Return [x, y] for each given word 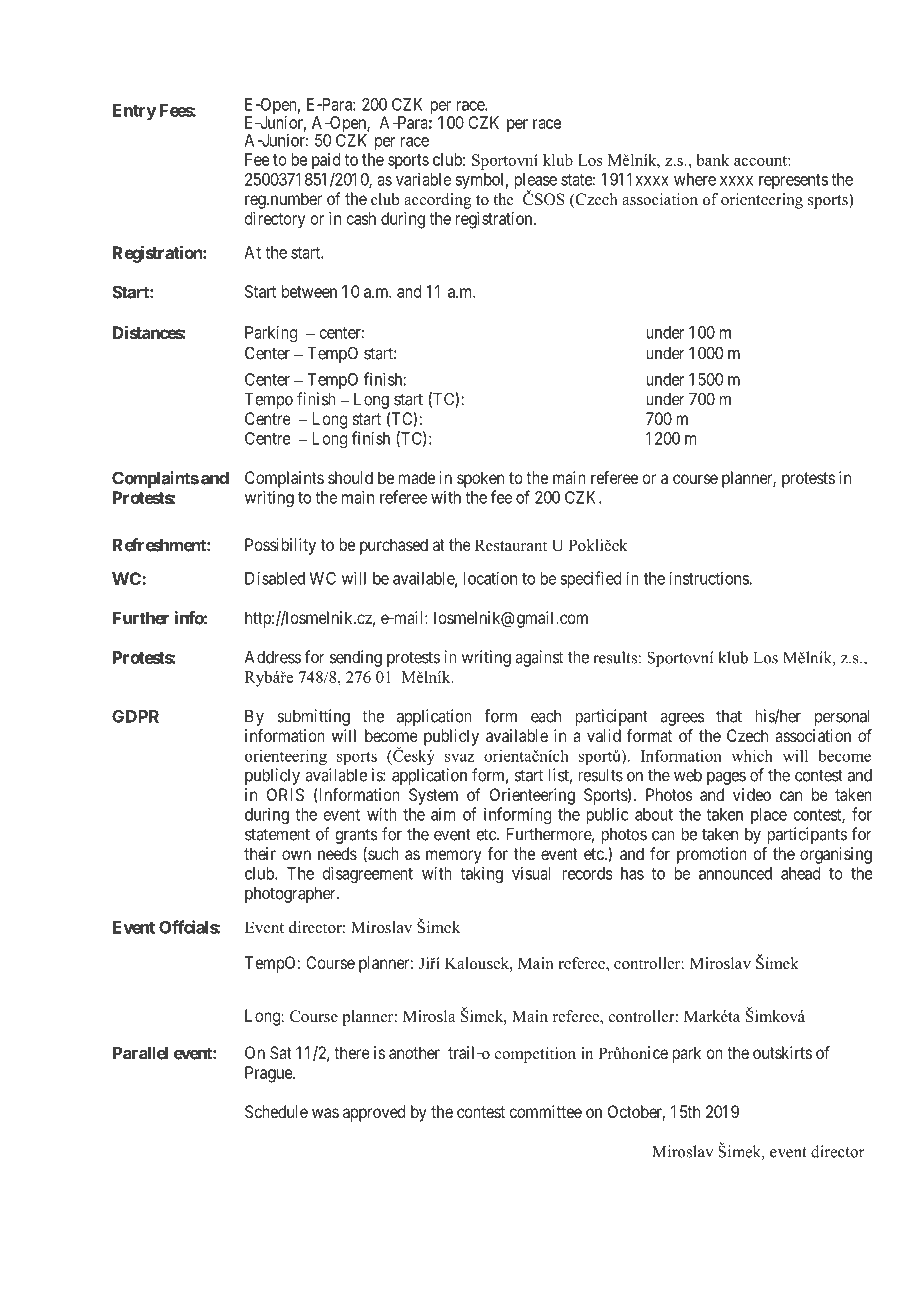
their [260, 853]
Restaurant [511, 545]
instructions [709, 578]
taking [481, 874]
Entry [134, 112]
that [729, 716]
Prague [269, 1074]
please [535, 182]
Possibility [280, 546]
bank [713, 160]
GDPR [135, 716]
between [309, 291]
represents [793, 181]
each [546, 716]
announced [735, 873]
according [437, 201]
